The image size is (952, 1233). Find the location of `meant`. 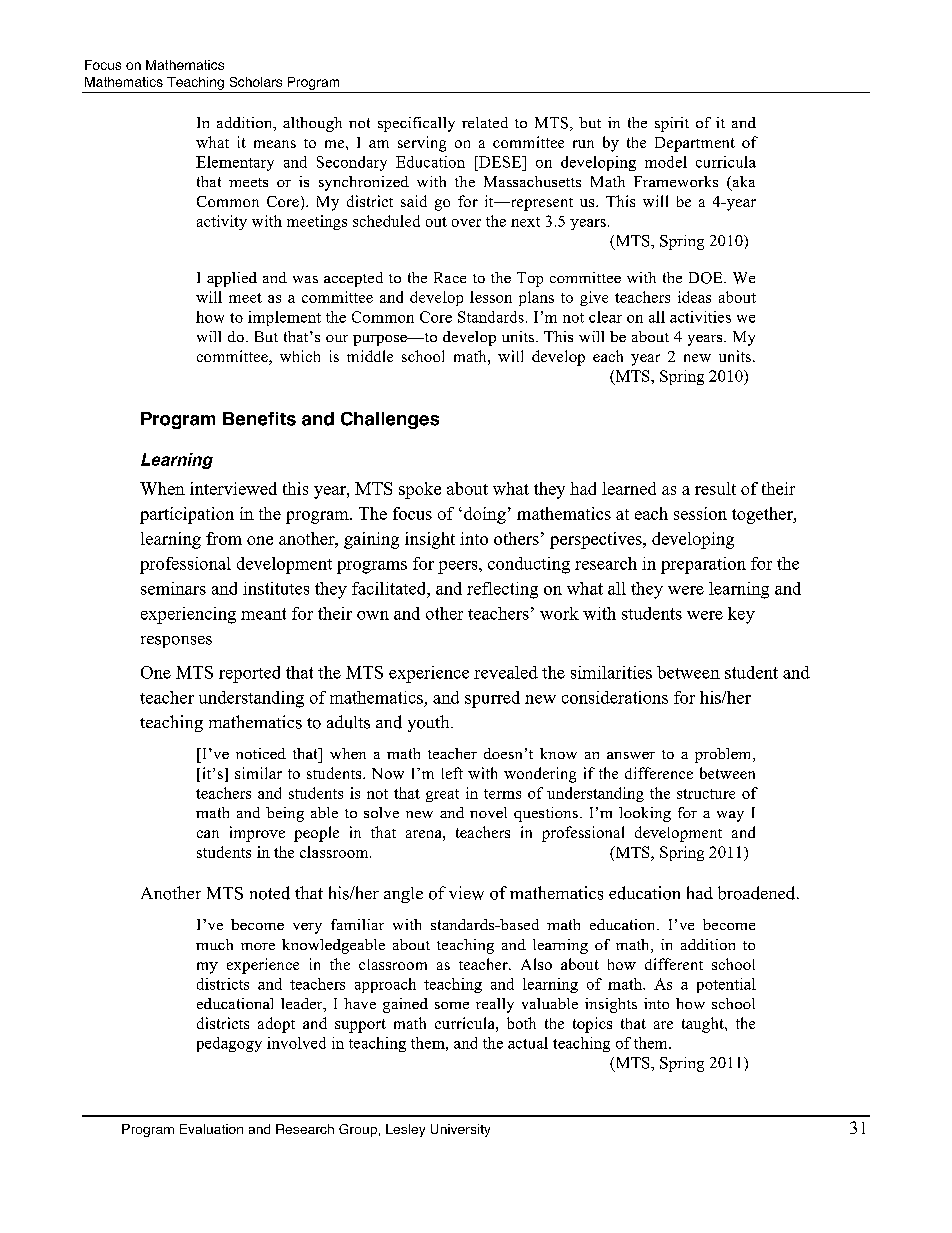

meant is located at coordinates (263, 614).
